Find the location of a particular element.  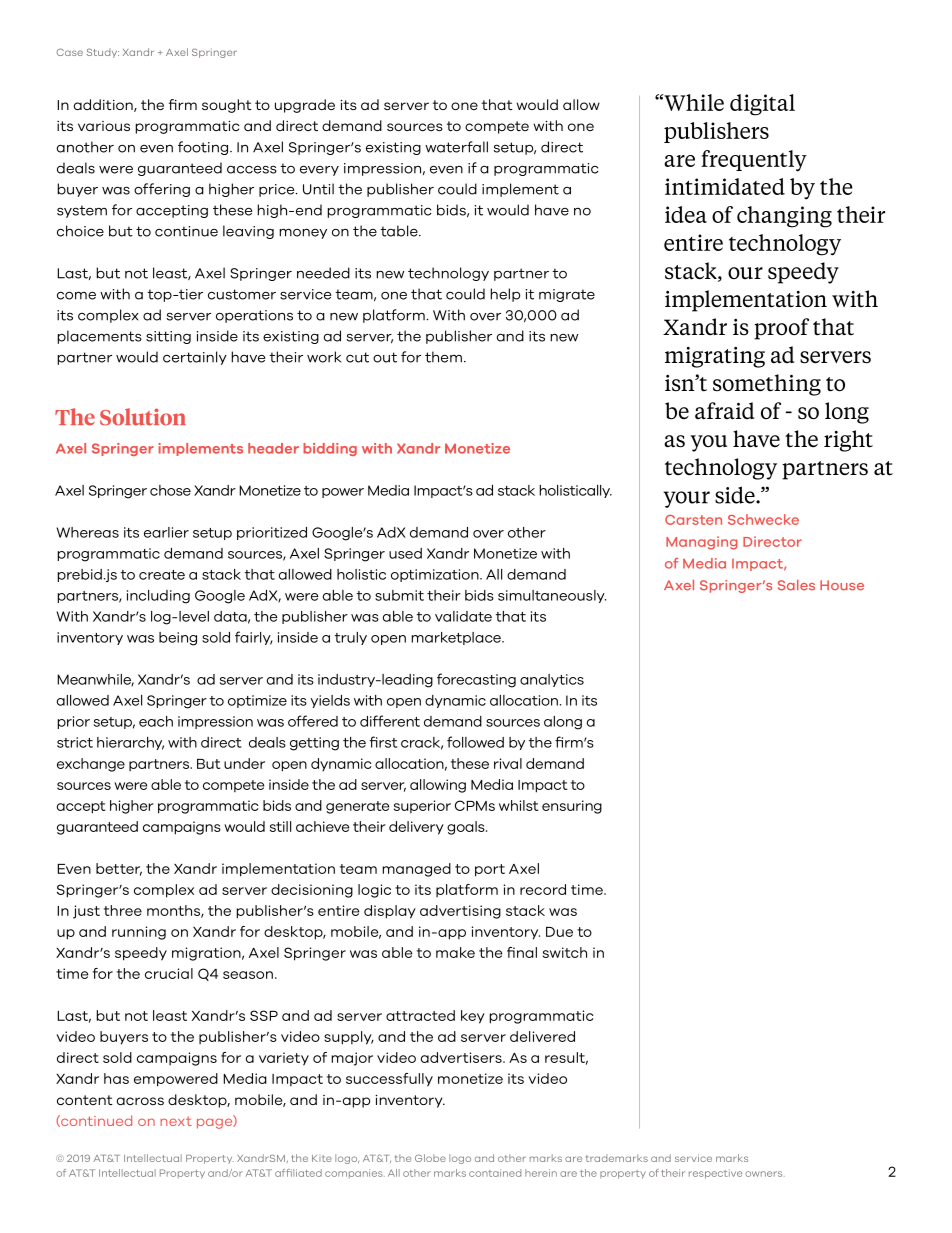

port is located at coordinates (490, 870).
